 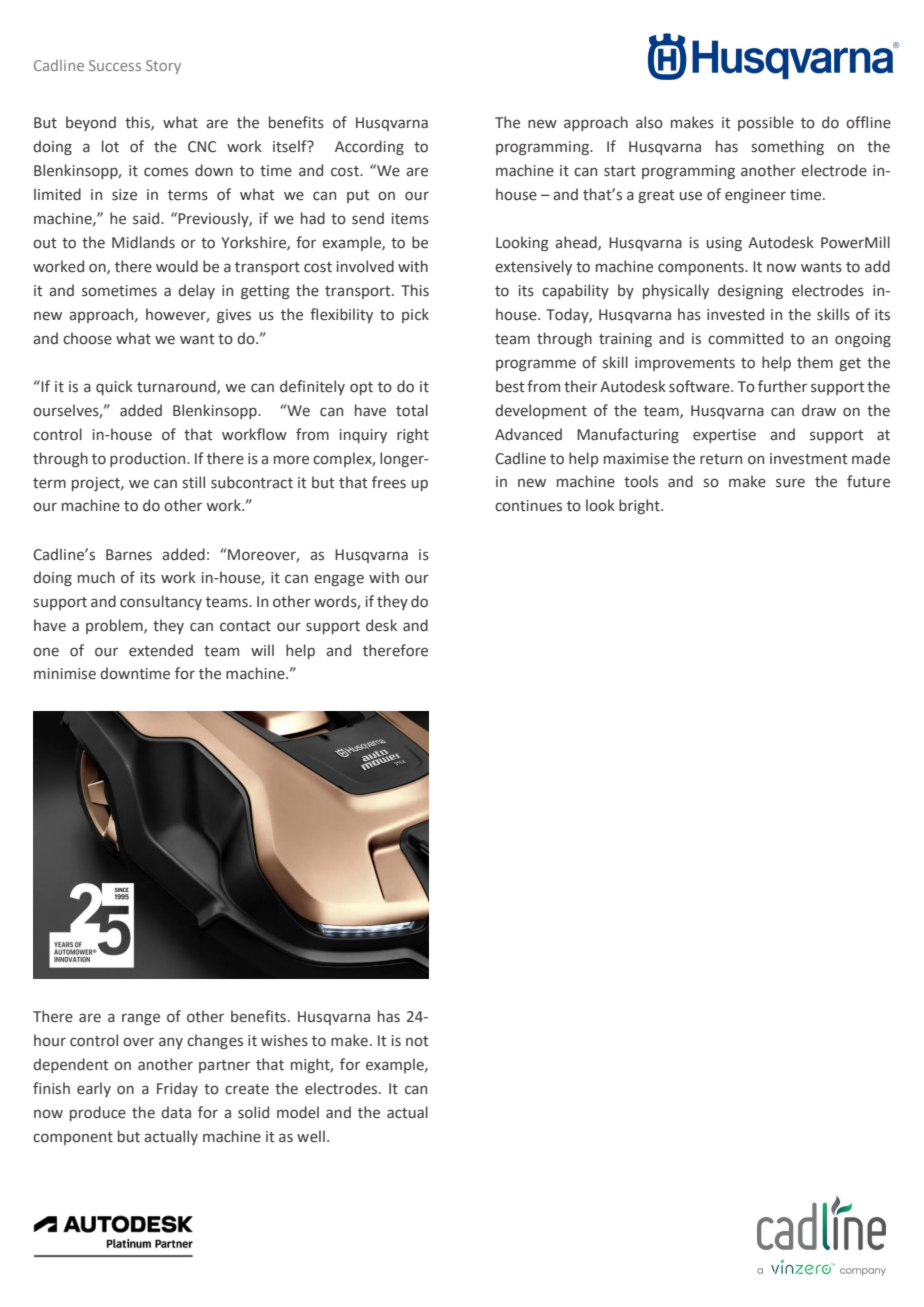 I want to click on range, so click(x=141, y=1019).
